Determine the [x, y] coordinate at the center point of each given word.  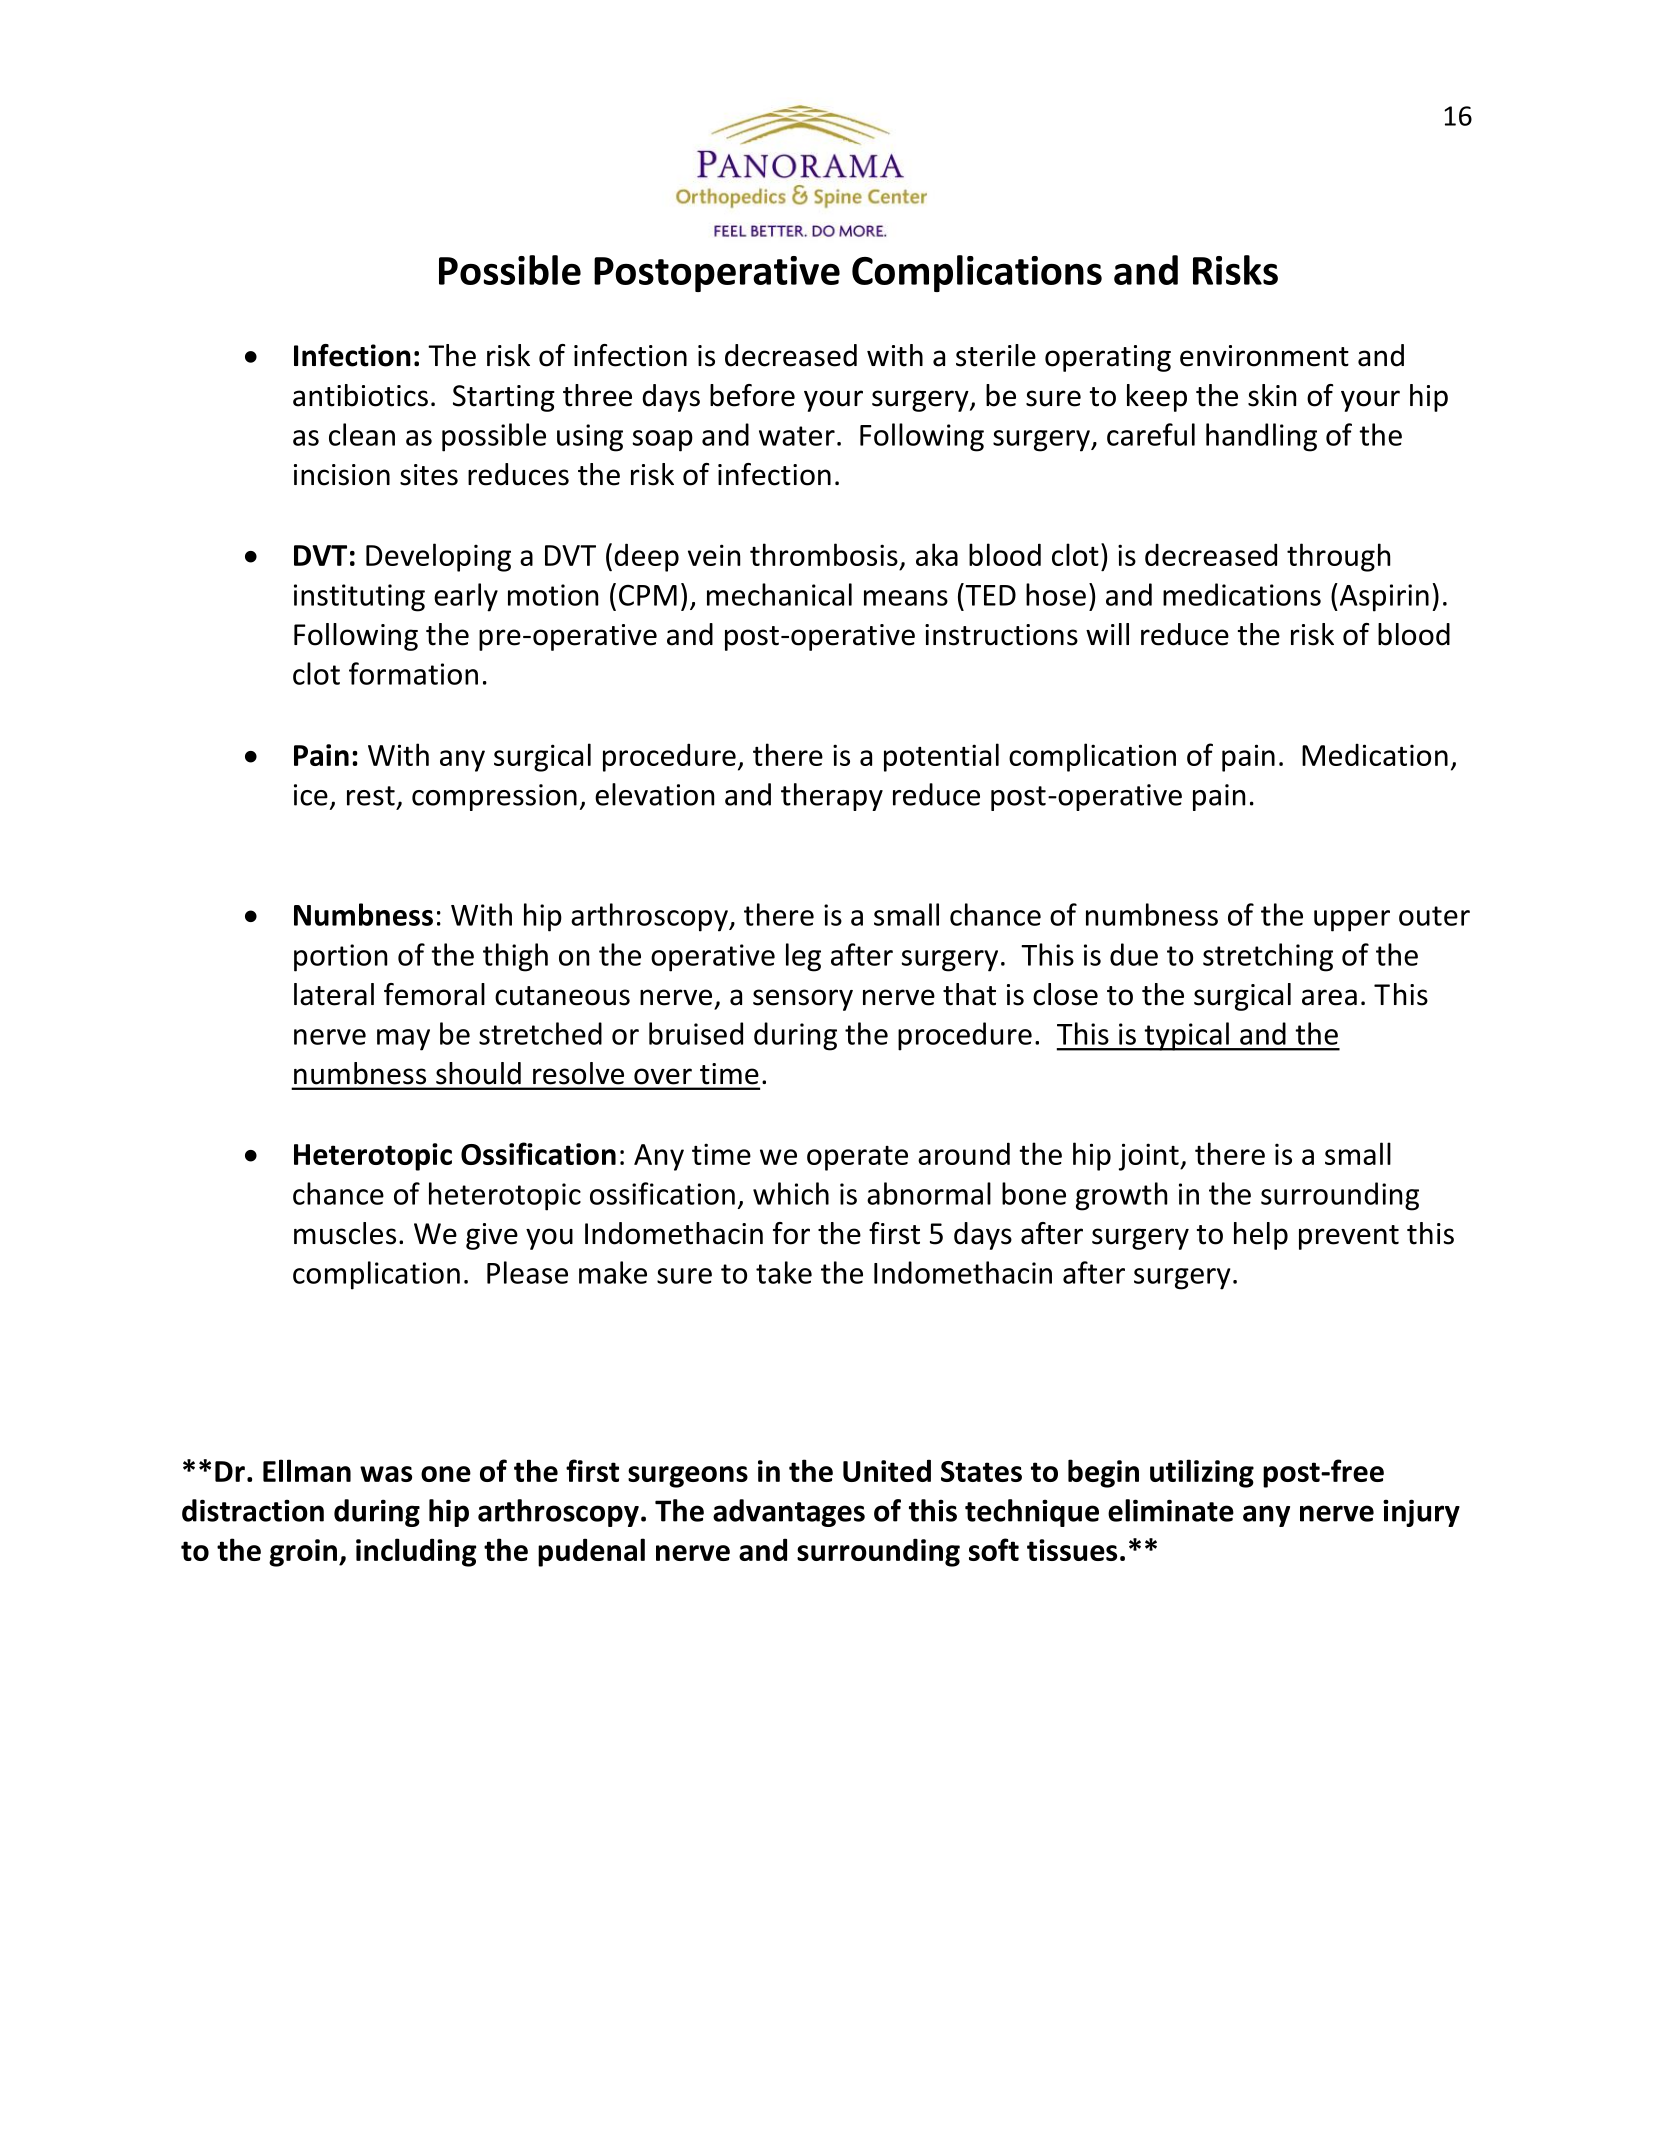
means [906, 598]
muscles [345, 1233]
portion [340, 958]
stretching [1268, 957]
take [784, 1272]
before [752, 395]
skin [1272, 395]
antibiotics [360, 395]
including [416, 1552]
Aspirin [1383, 597]
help [1261, 1236]
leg [803, 957]
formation [413, 673]
